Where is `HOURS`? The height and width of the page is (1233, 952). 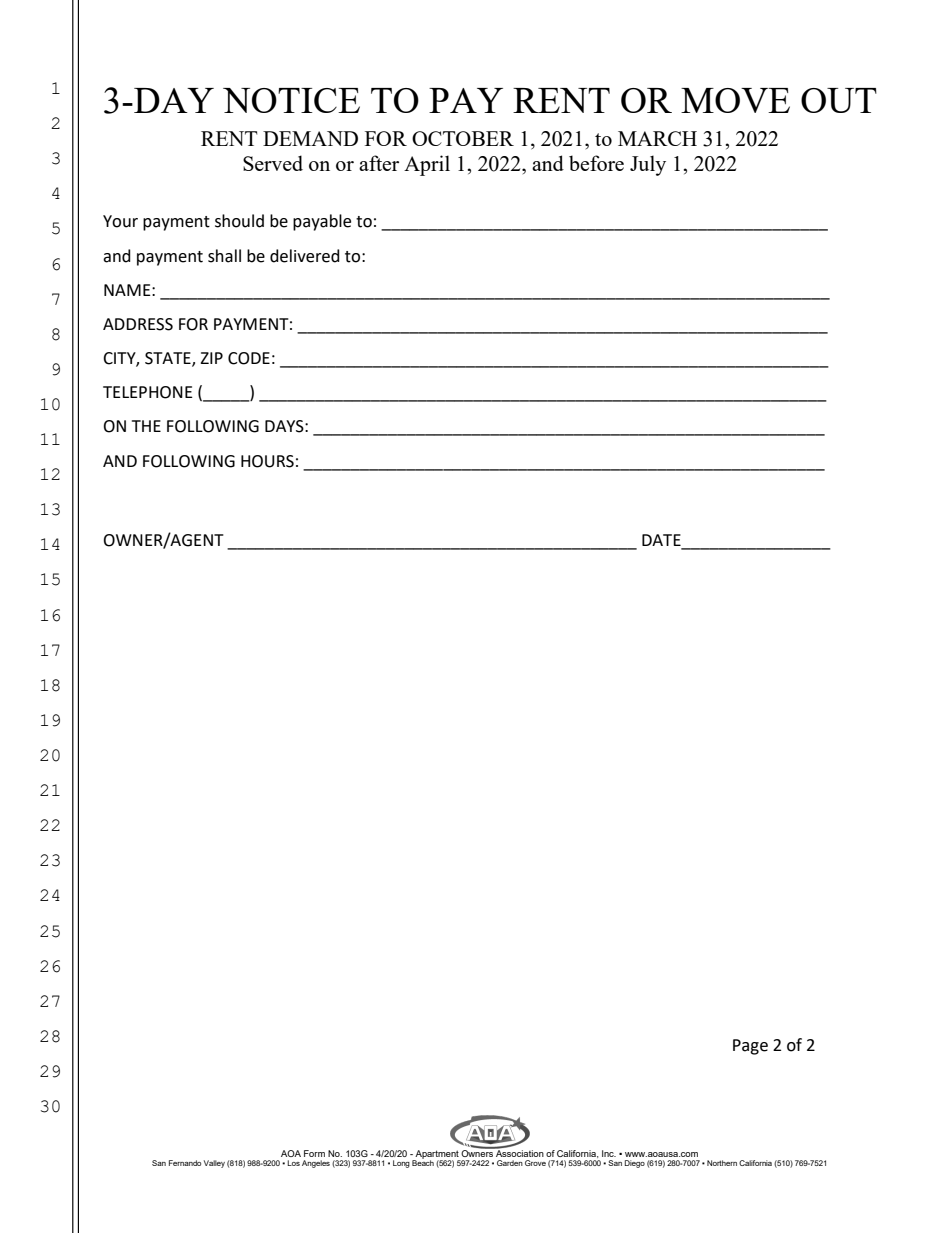 HOURS is located at coordinates (267, 461).
